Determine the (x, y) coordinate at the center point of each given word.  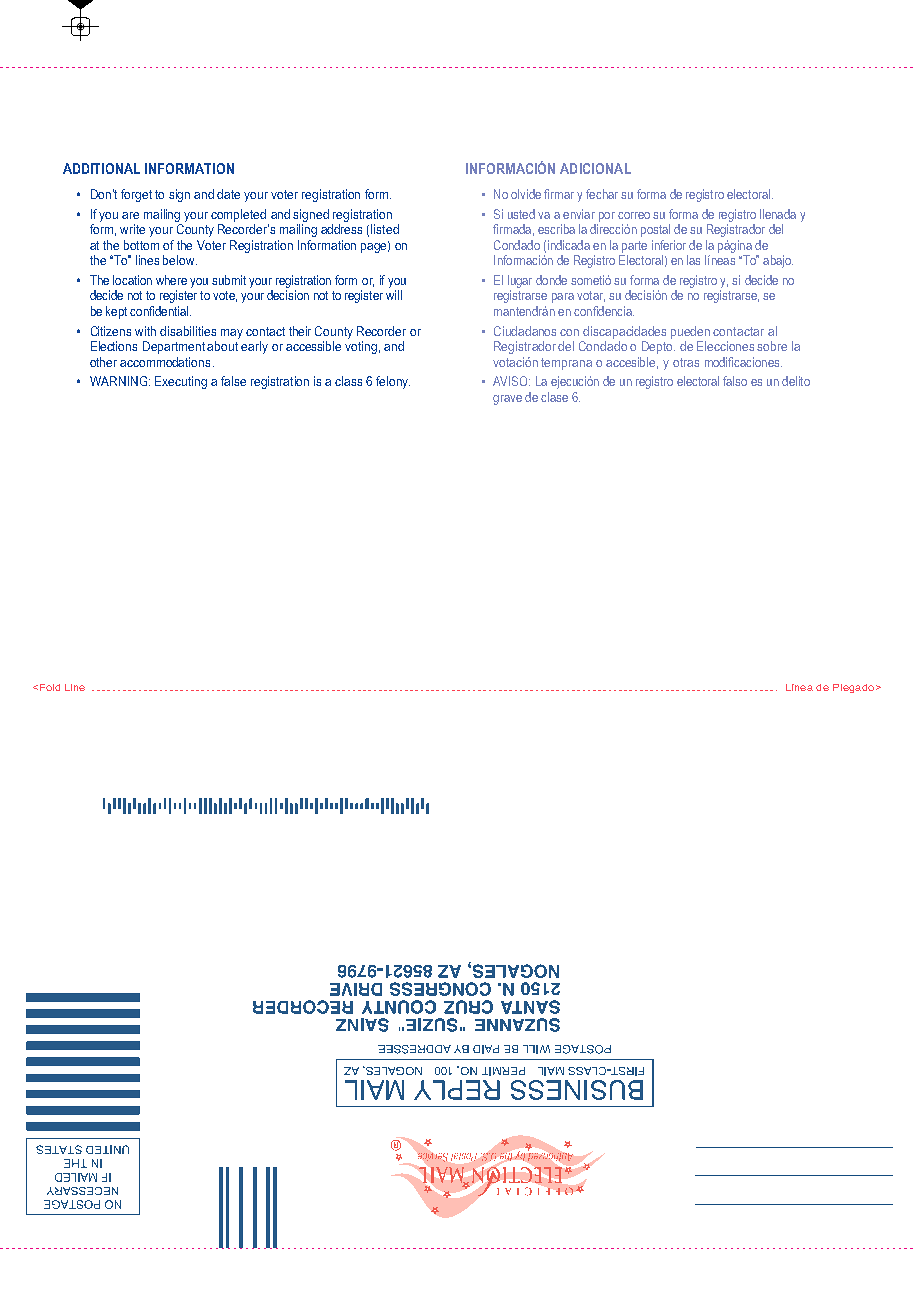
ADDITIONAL (101, 168)
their (300, 331)
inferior (669, 245)
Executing (181, 382)
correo (634, 215)
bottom (141, 245)
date (228, 194)
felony (393, 382)
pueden (690, 332)
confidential (159, 311)
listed (385, 229)
